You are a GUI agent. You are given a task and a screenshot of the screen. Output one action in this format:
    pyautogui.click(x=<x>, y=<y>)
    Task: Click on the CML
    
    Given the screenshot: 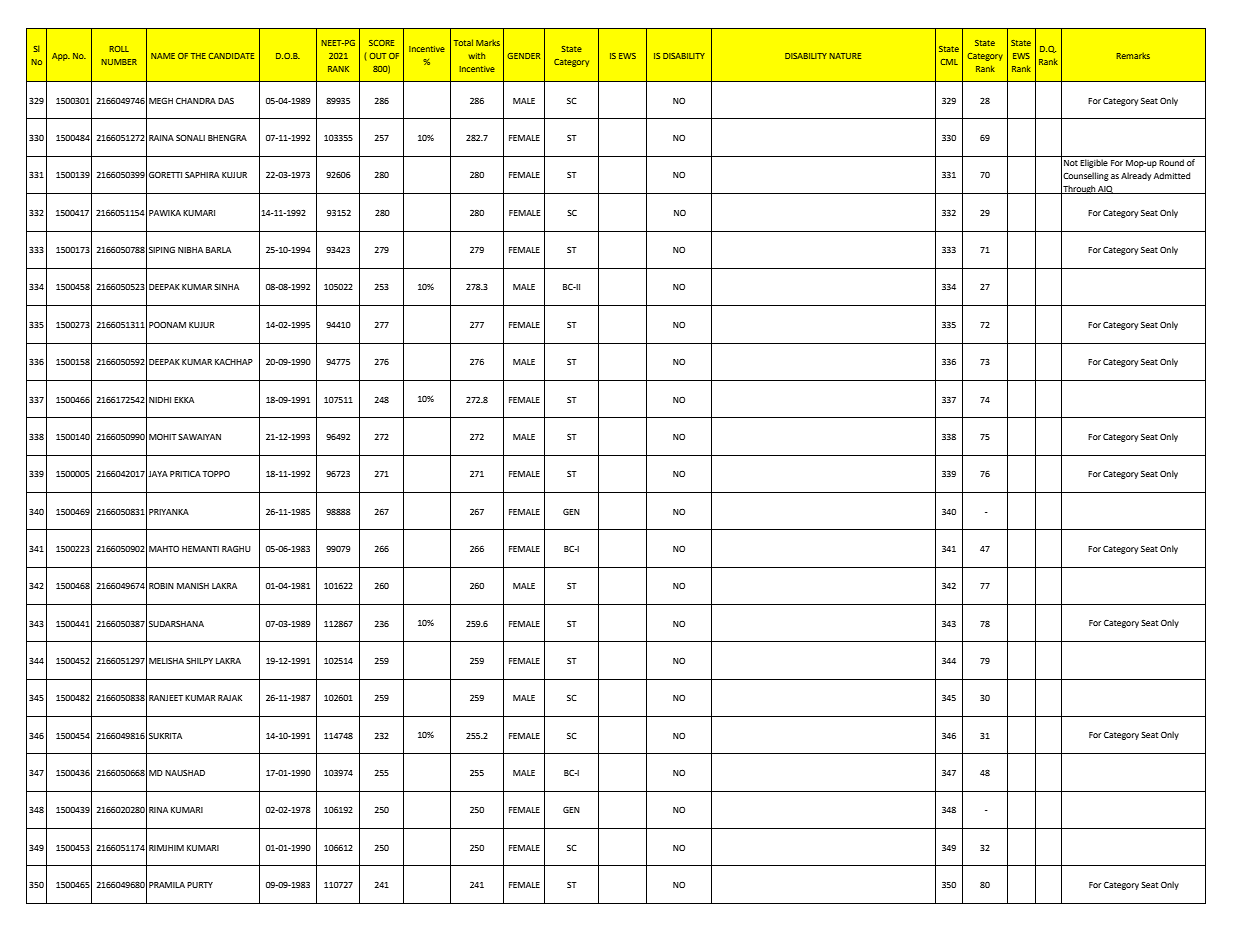 What is the action you would take?
    pyautogui.click(x=949, y=62)
